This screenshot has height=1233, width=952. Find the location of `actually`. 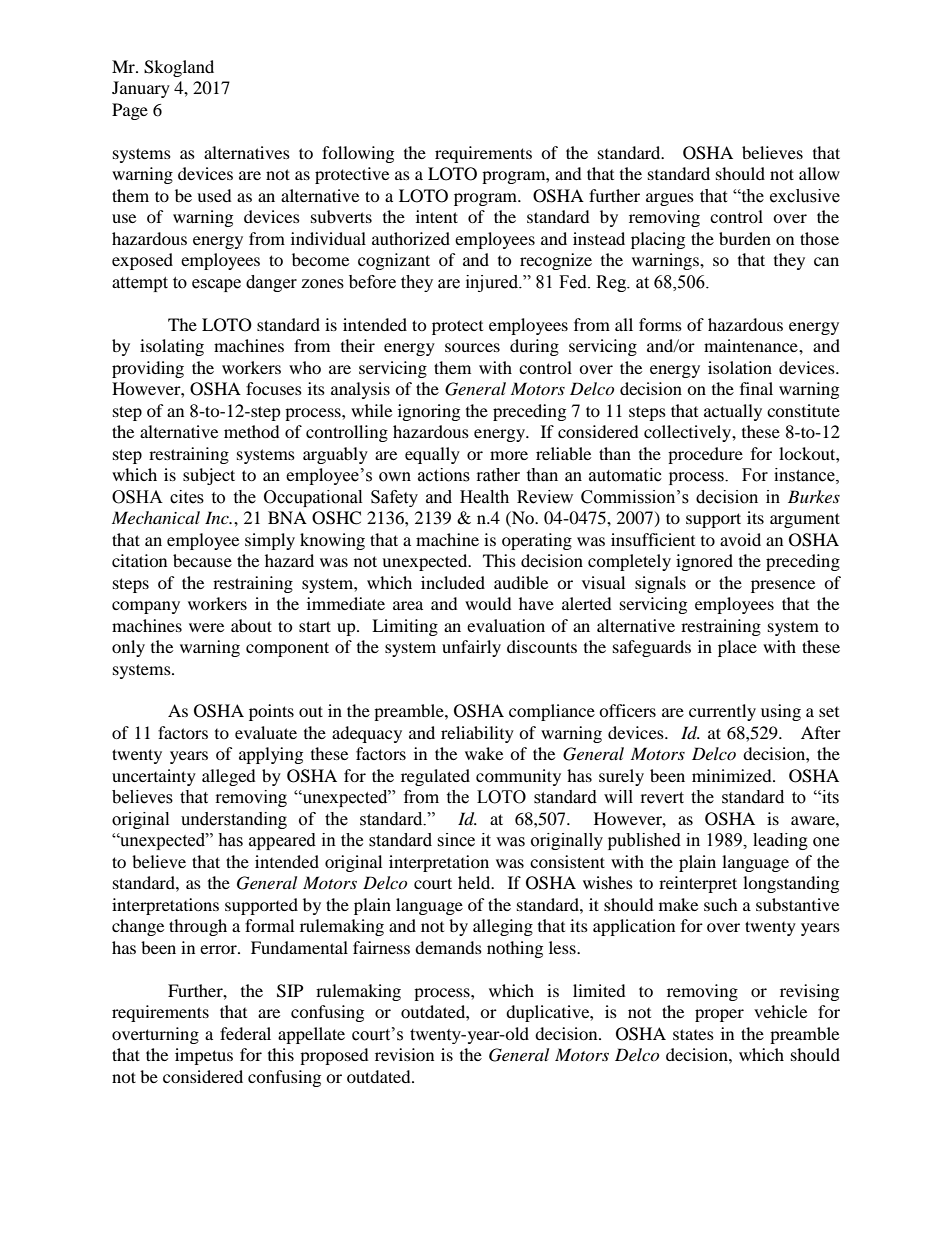

actually is located at coordinates (733, 412).
